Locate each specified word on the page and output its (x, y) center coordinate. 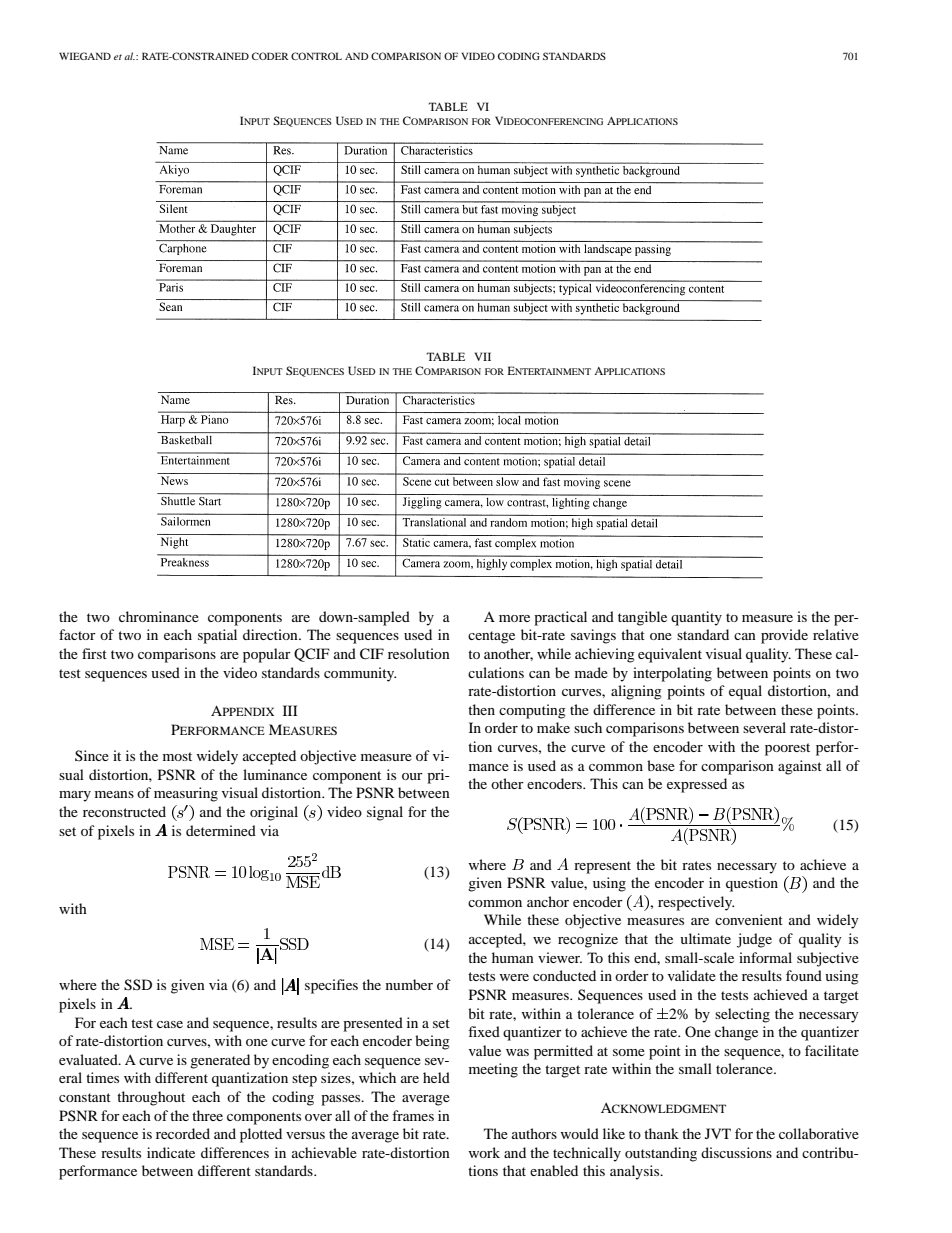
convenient (749, 919)
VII (483, 356)
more (514, 618)
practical (560, 618)
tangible (642, 618)
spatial (217, 636)
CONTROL (316, 56)
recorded (183, 1133)
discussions (736, 1152)
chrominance (159, 616)
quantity (696, 618)
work (484, 1152)
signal (385, 813)
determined (221, 830)
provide (784, 636)
